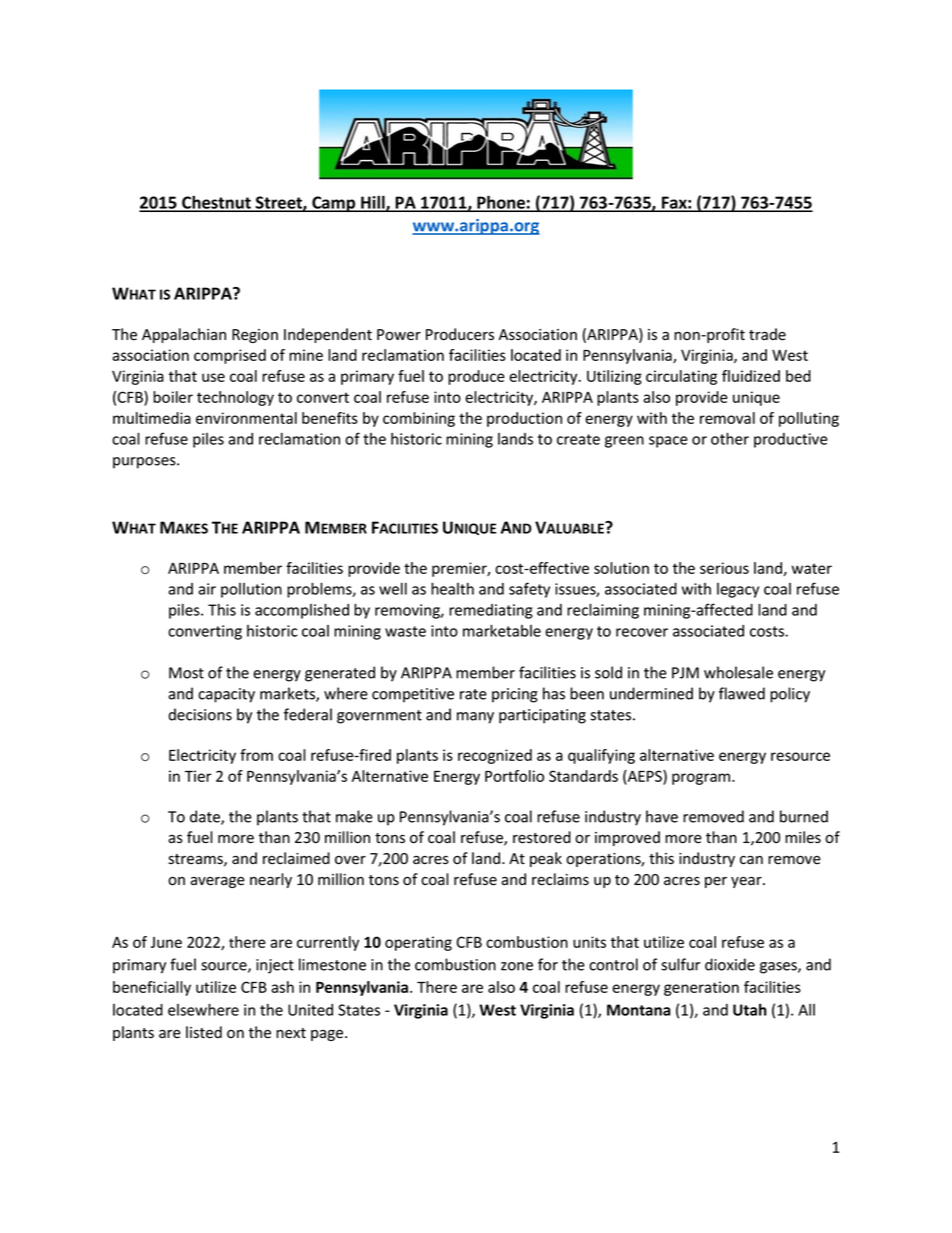  What do you see at coordinates (373, 203) in the screenshot?
I see `Hill` at bounding box center [373, 203].
